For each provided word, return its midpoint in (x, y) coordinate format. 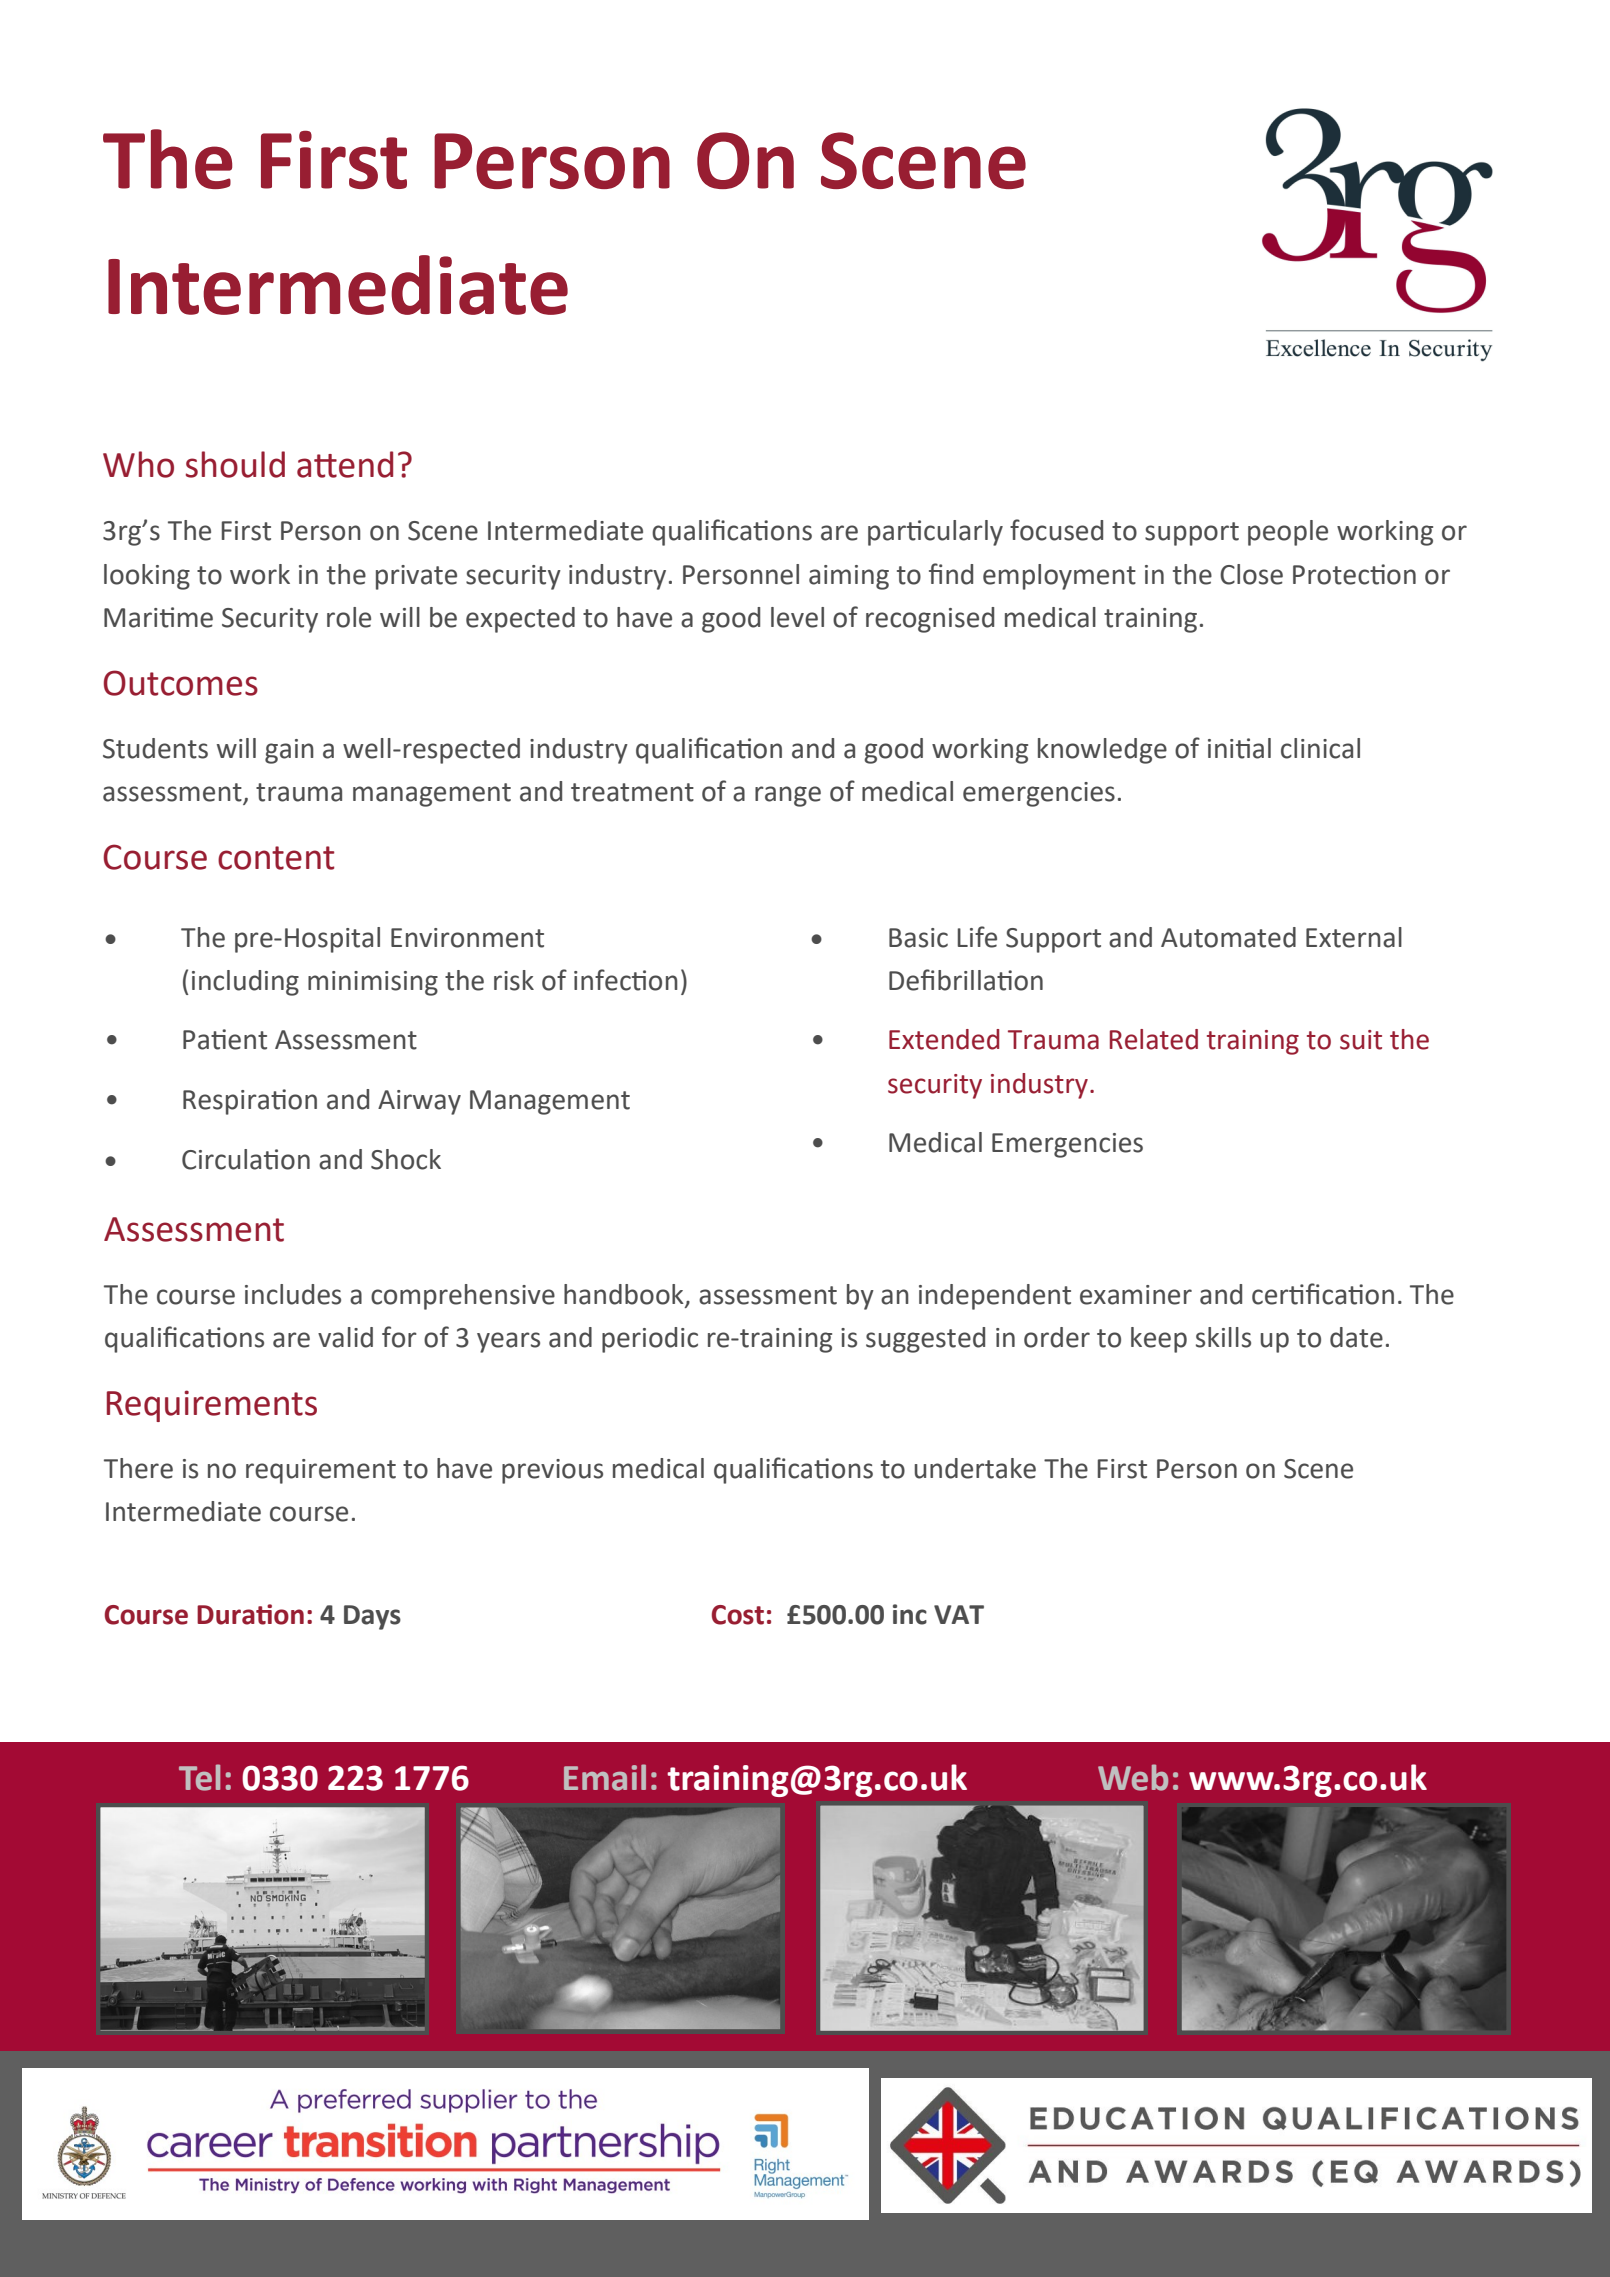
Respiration (250, 1102)
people (1288, 533)
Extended (944, 1039)
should (235, 464)
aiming (849, 577)
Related (1154, 1039)
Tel (199, 1777)
